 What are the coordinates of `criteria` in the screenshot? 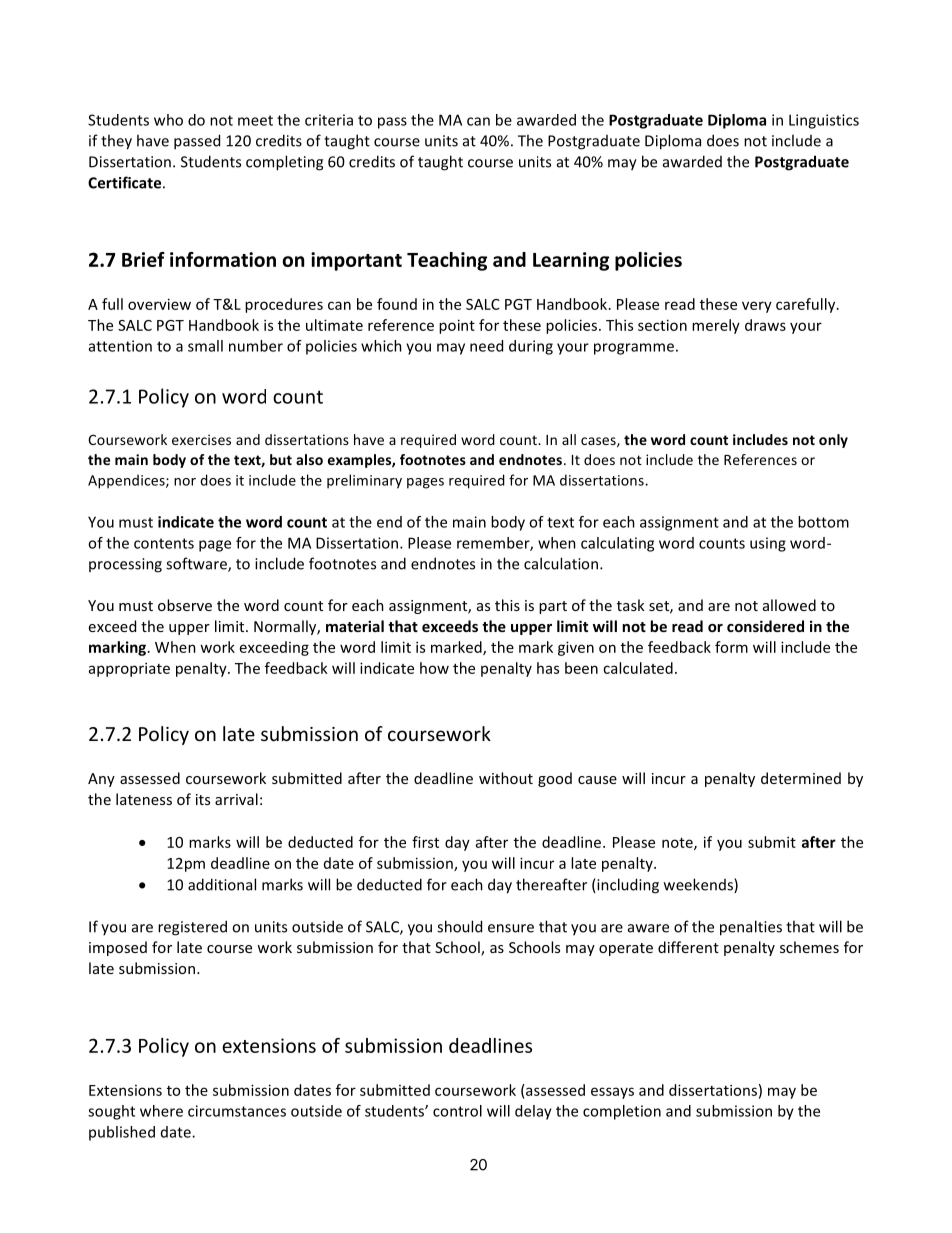 It's located at (329, 120).
